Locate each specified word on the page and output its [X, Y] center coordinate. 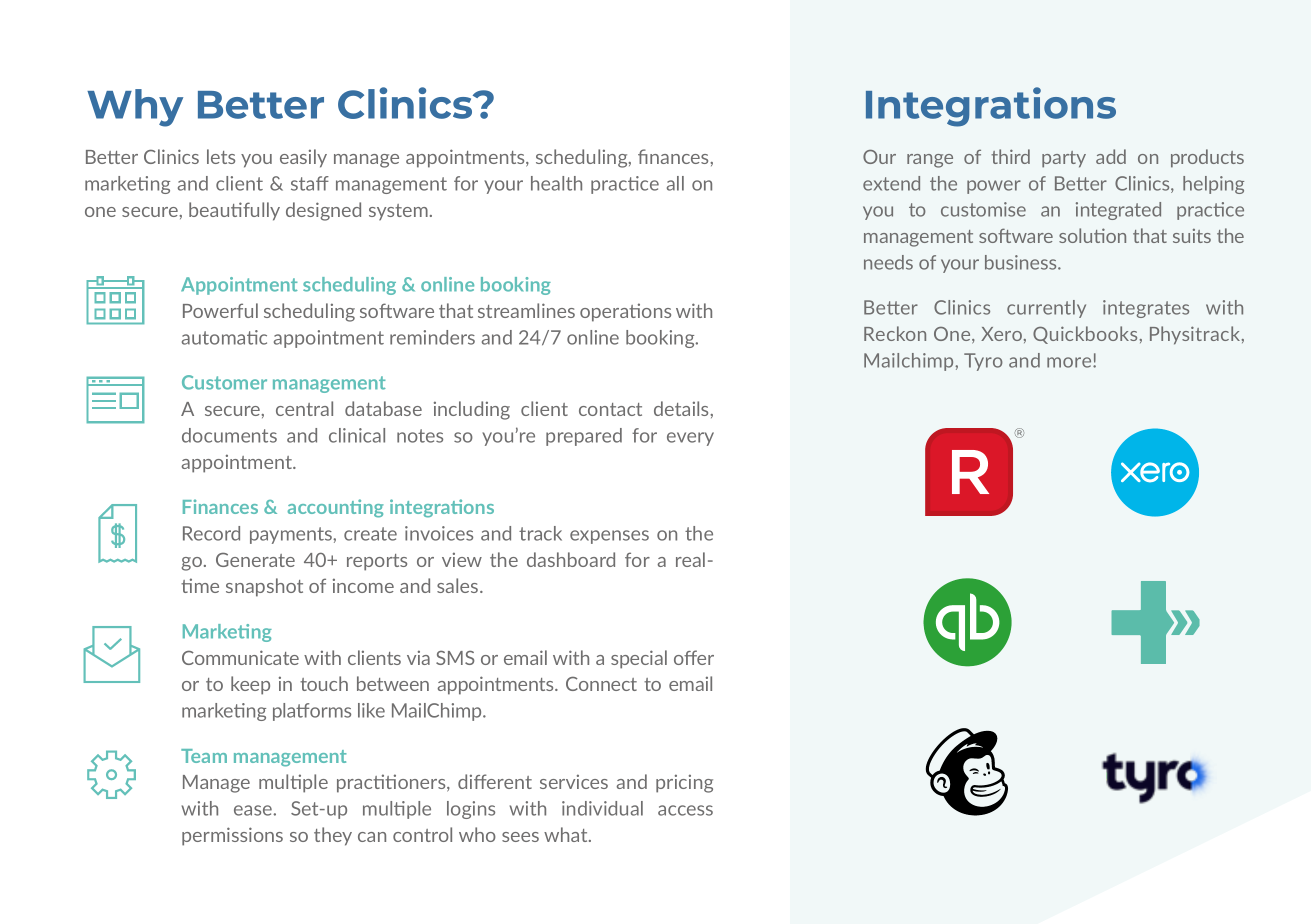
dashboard [571, 559]
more [1070, 362]
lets [221, 156]
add [1111, 156]
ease [254, 810]
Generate [255, 560]
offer [694, 657]
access [685, 810]
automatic [224, 337]
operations [625, 312]
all [675, 183]
